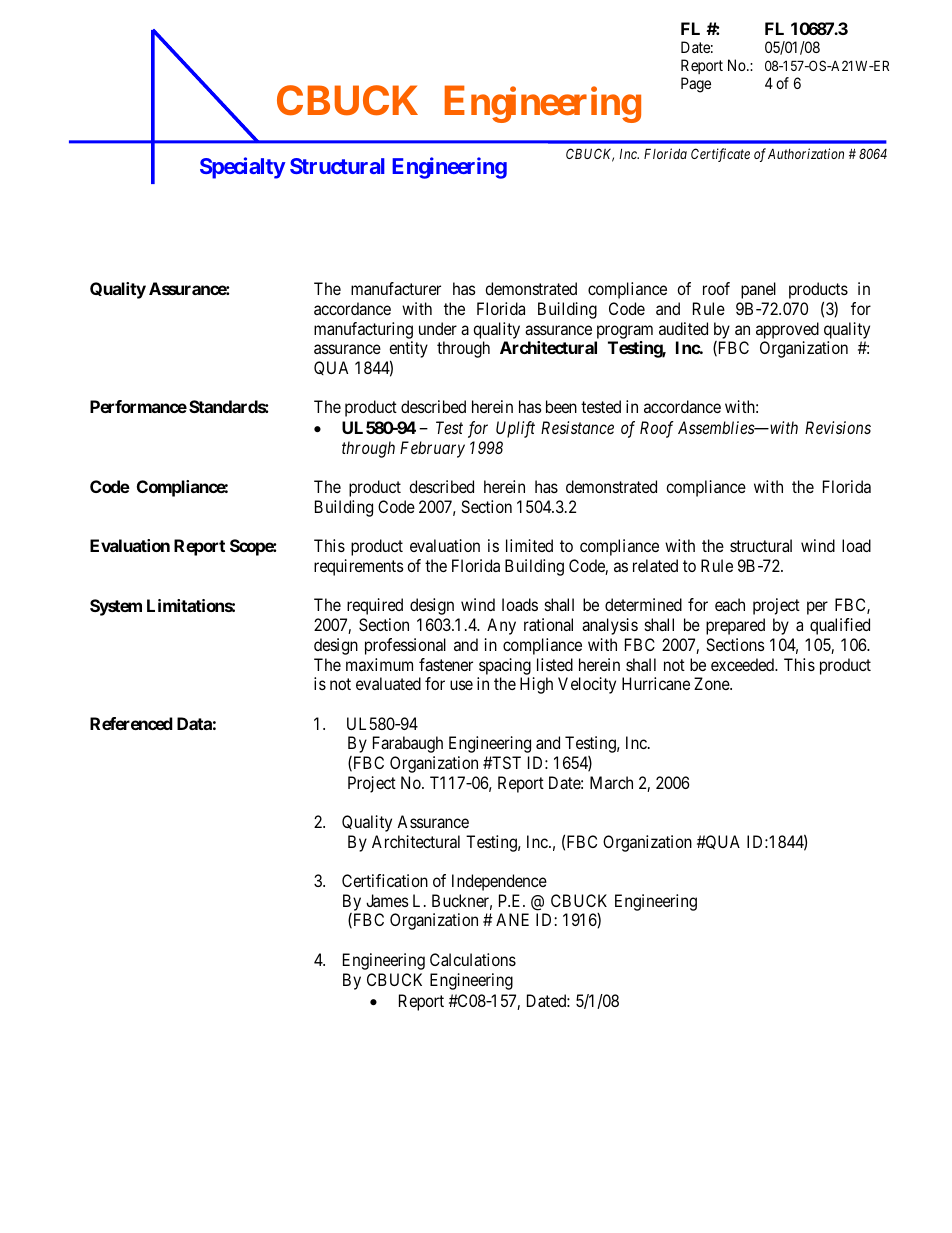 The image size is (952, 1233). I want to click on Specialty, so click(243, 168).
